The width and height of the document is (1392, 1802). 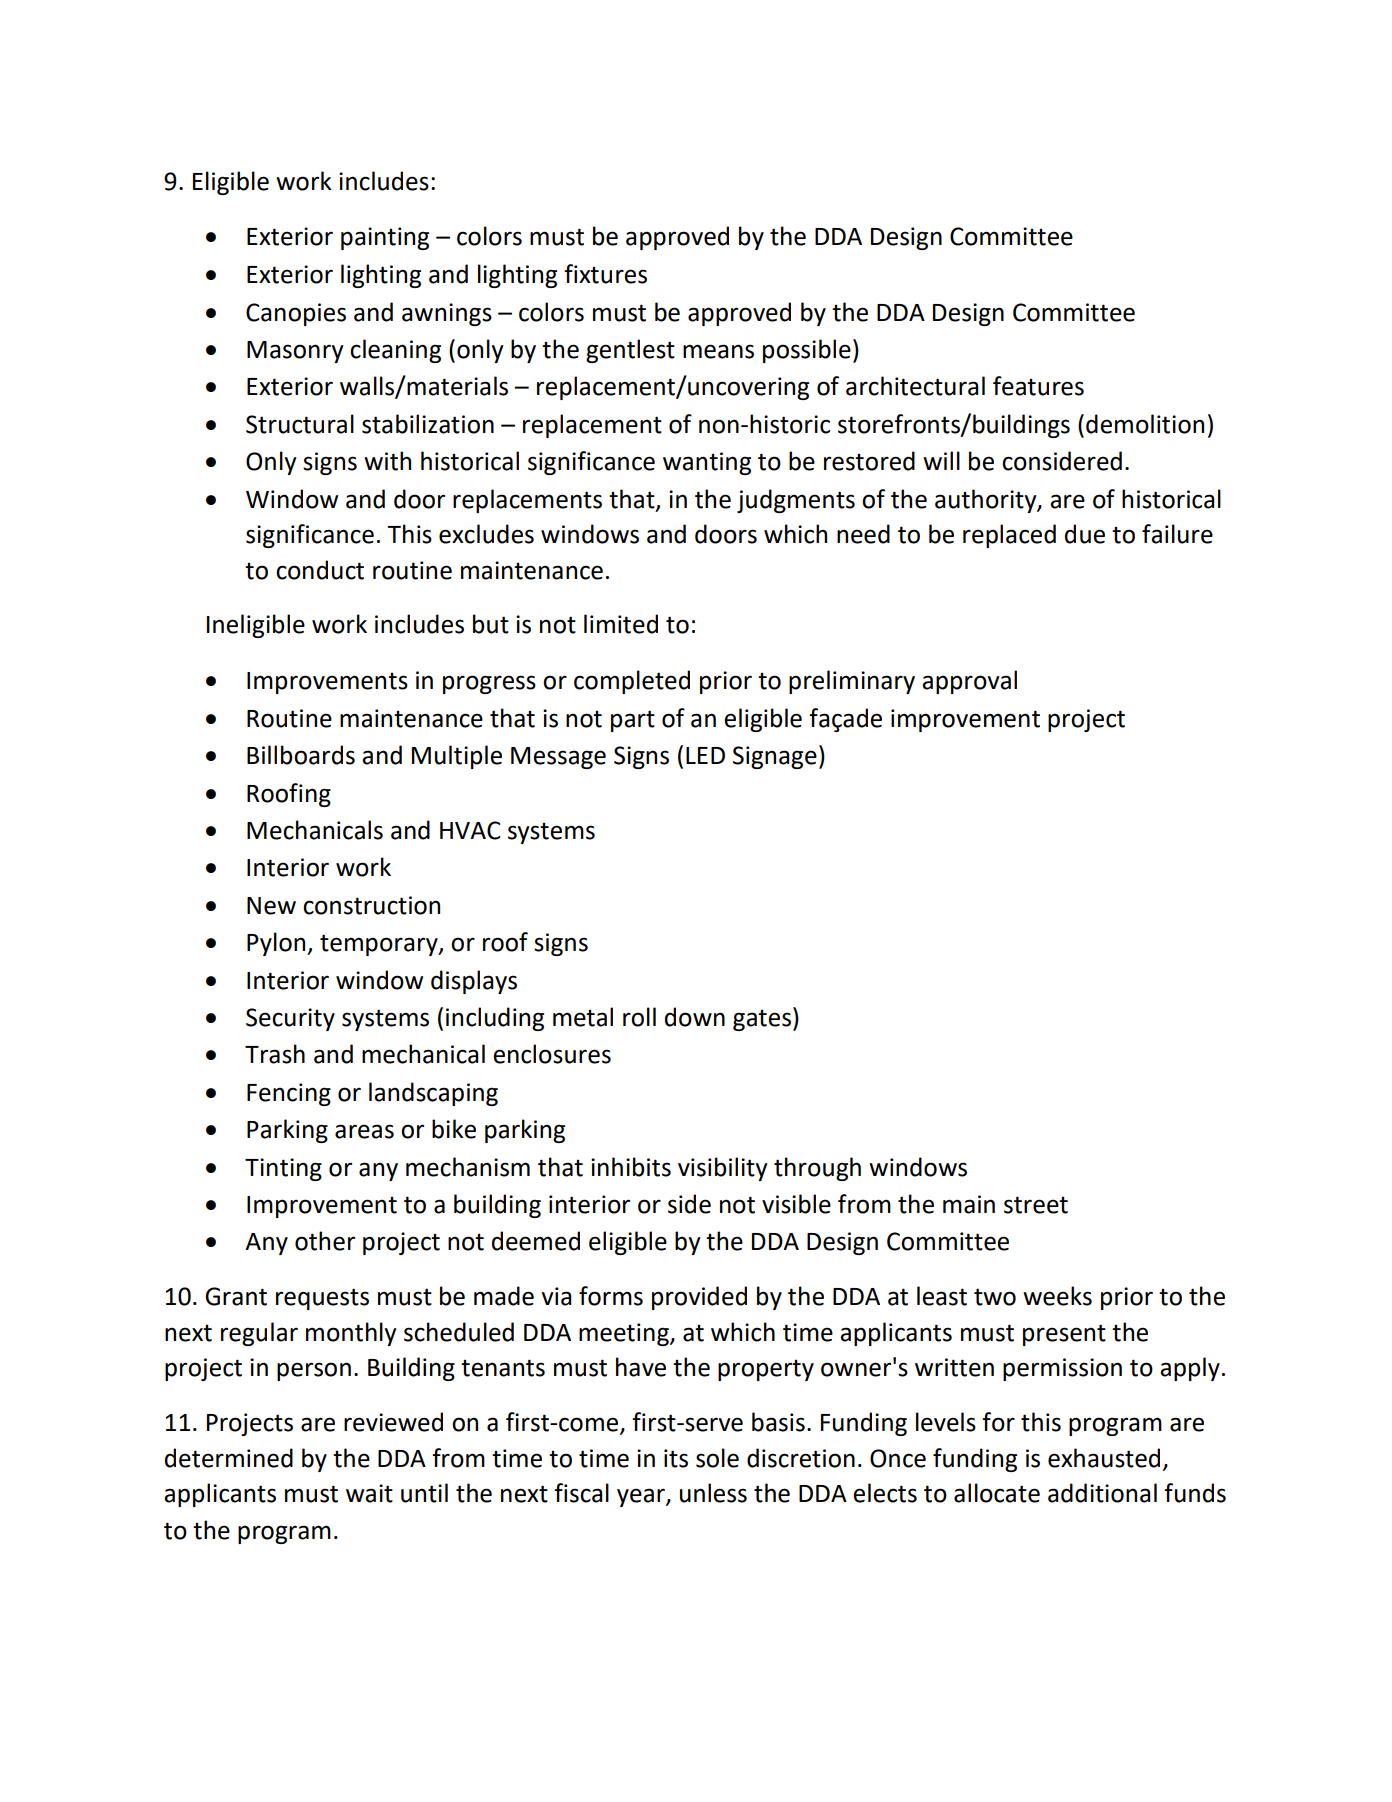 I want to click on exhausted, so click(x=1104, y=1458).
